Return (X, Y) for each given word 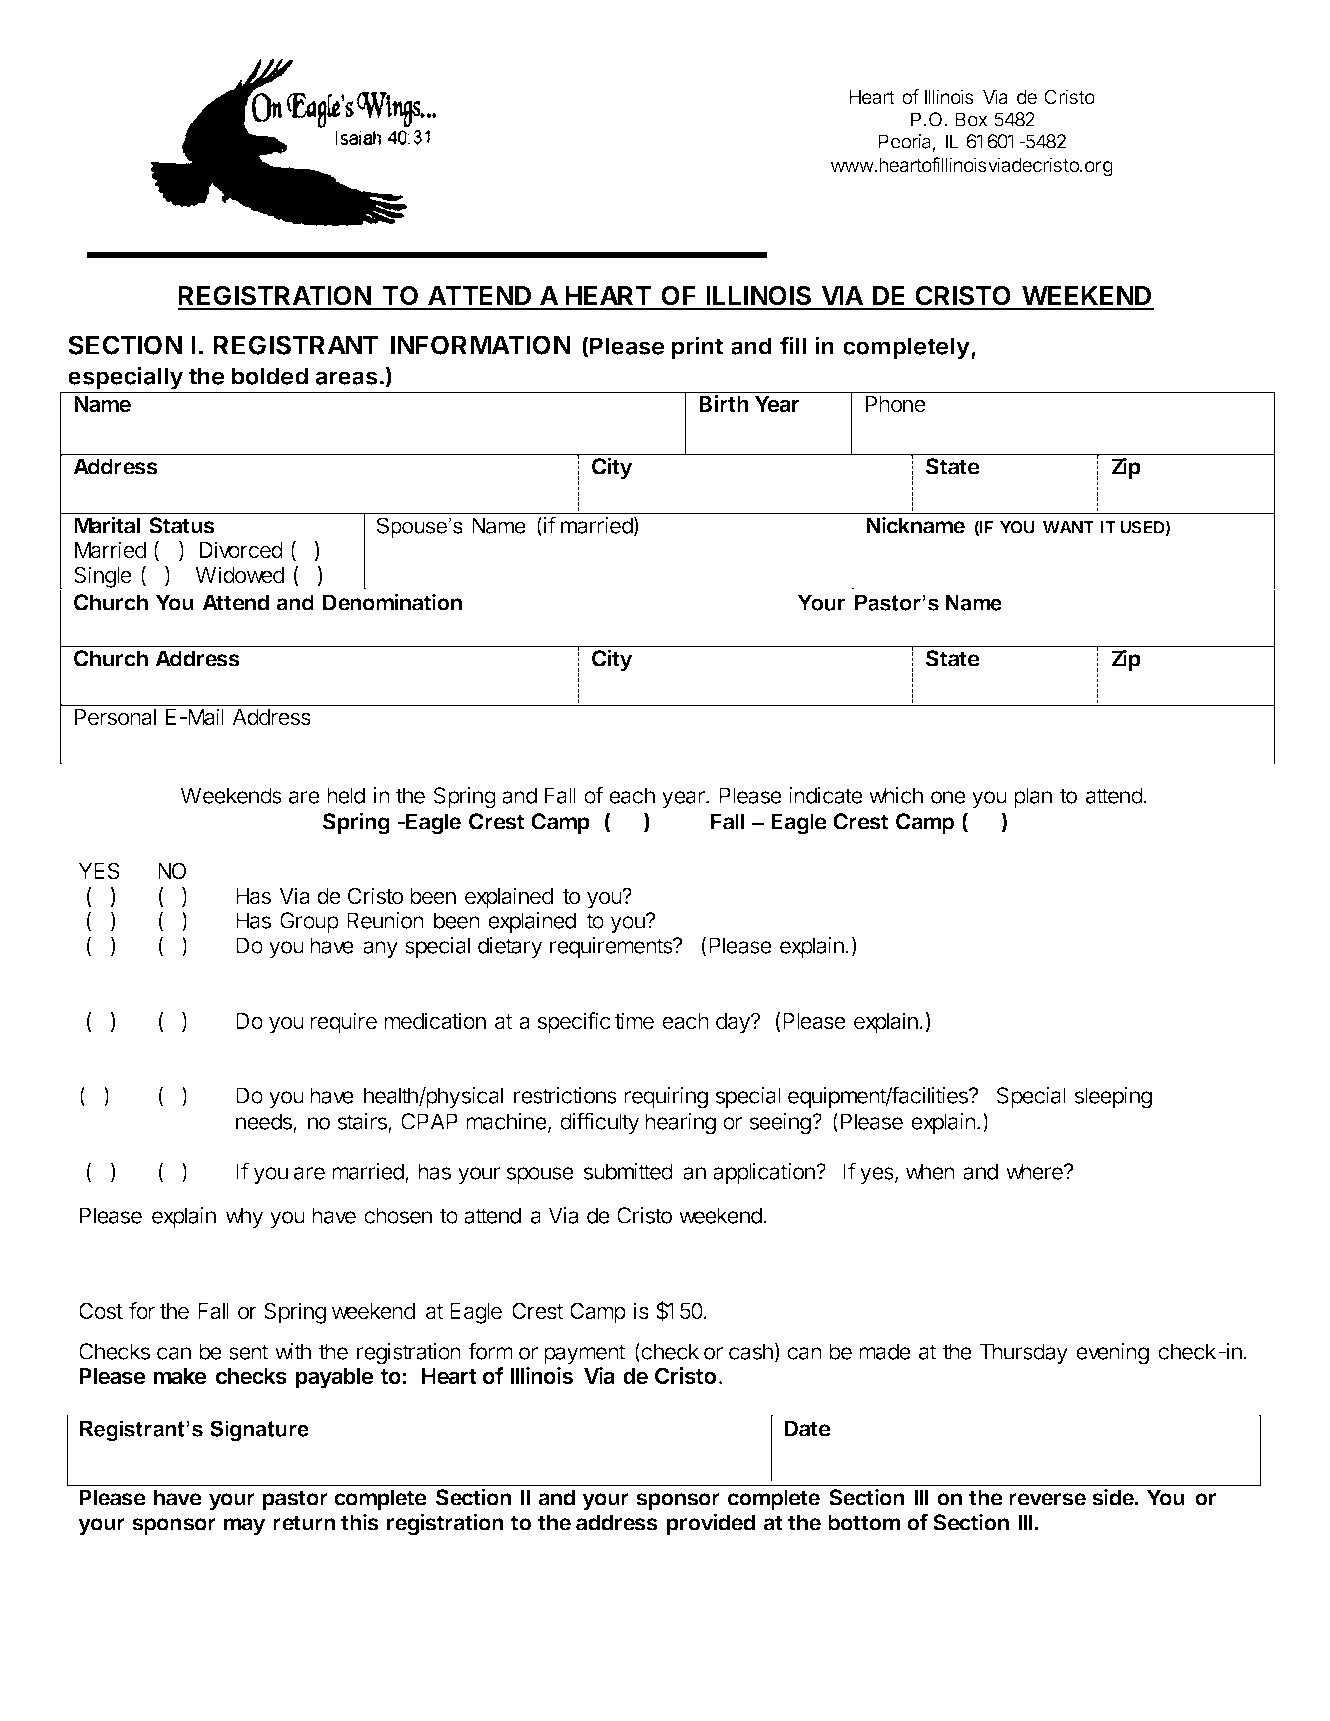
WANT (1068, 527)
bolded (270, 376)
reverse (1047, 1499)
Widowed (239, 575)
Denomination (392, 602)
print (697, 348)
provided (711, 1524)
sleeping (1113, 1098)
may (245, 1526)
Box (971, 119)
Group (309, 922)
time (634, 1021)
